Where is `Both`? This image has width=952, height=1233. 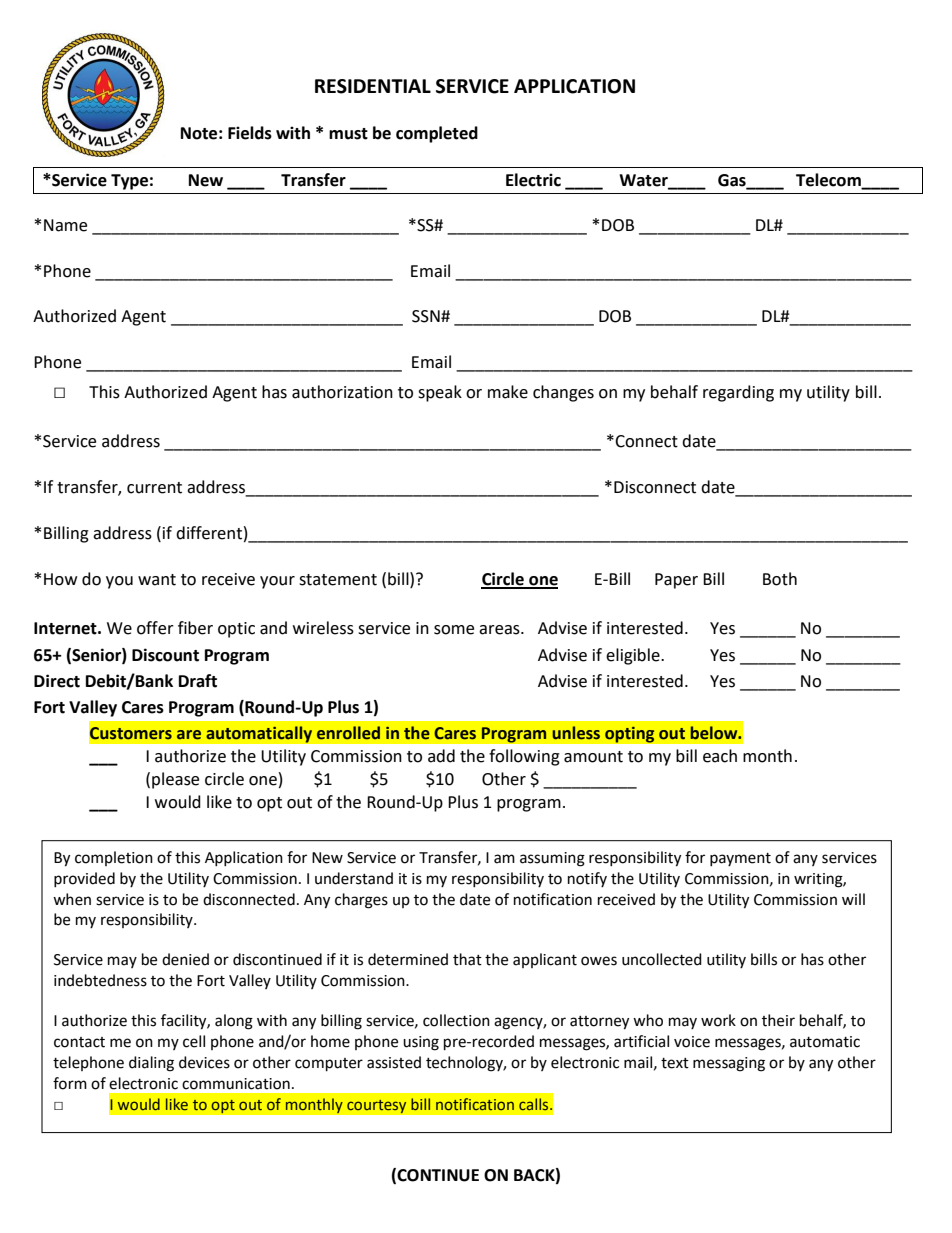
Both is located at coordinates (780, 579).
